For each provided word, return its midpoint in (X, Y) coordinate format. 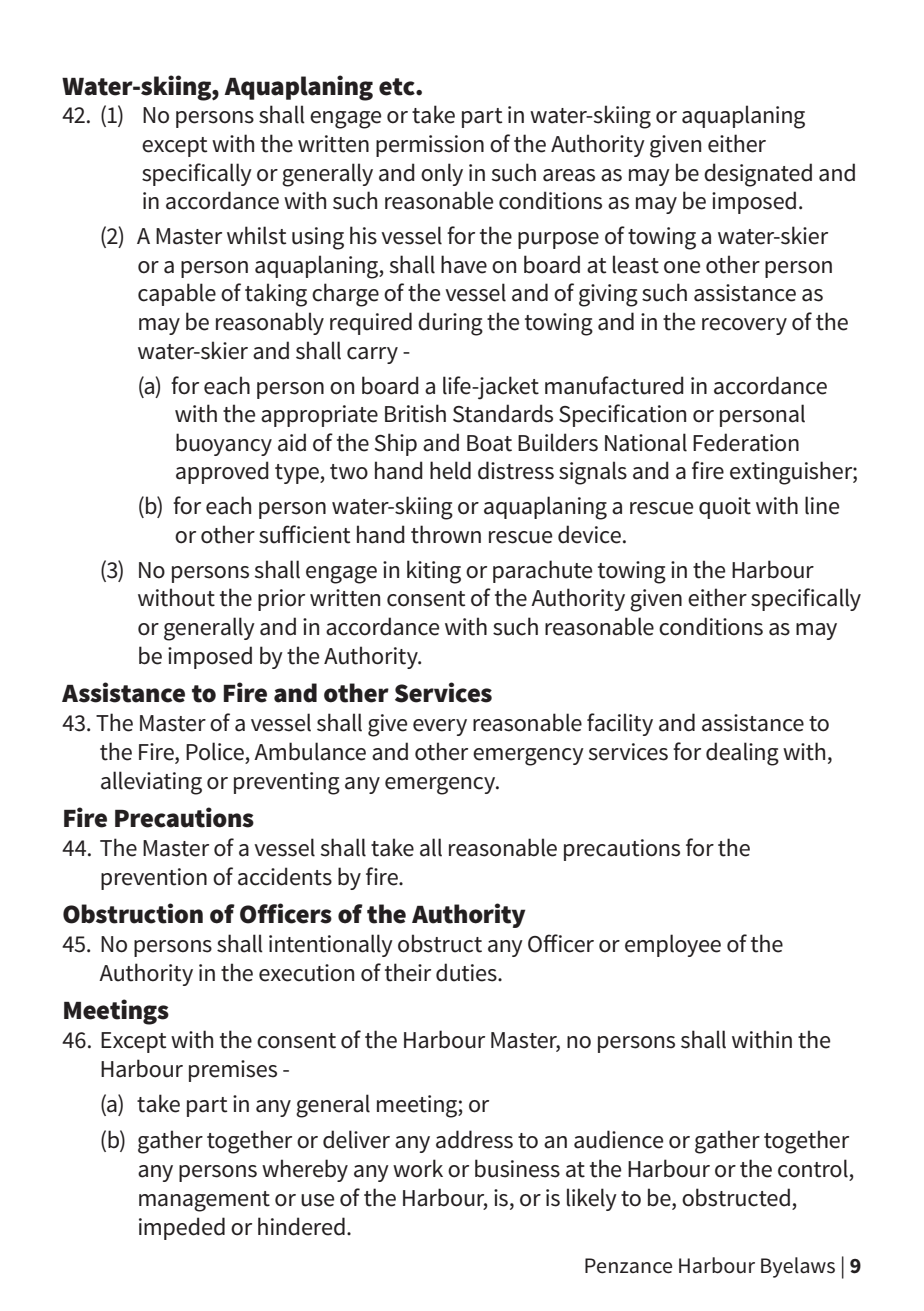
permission (430, 146)
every (440, 727)
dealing (742, 754)
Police (215, 751)
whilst (256, 235)
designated (758, 175)
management (204, 1201)
